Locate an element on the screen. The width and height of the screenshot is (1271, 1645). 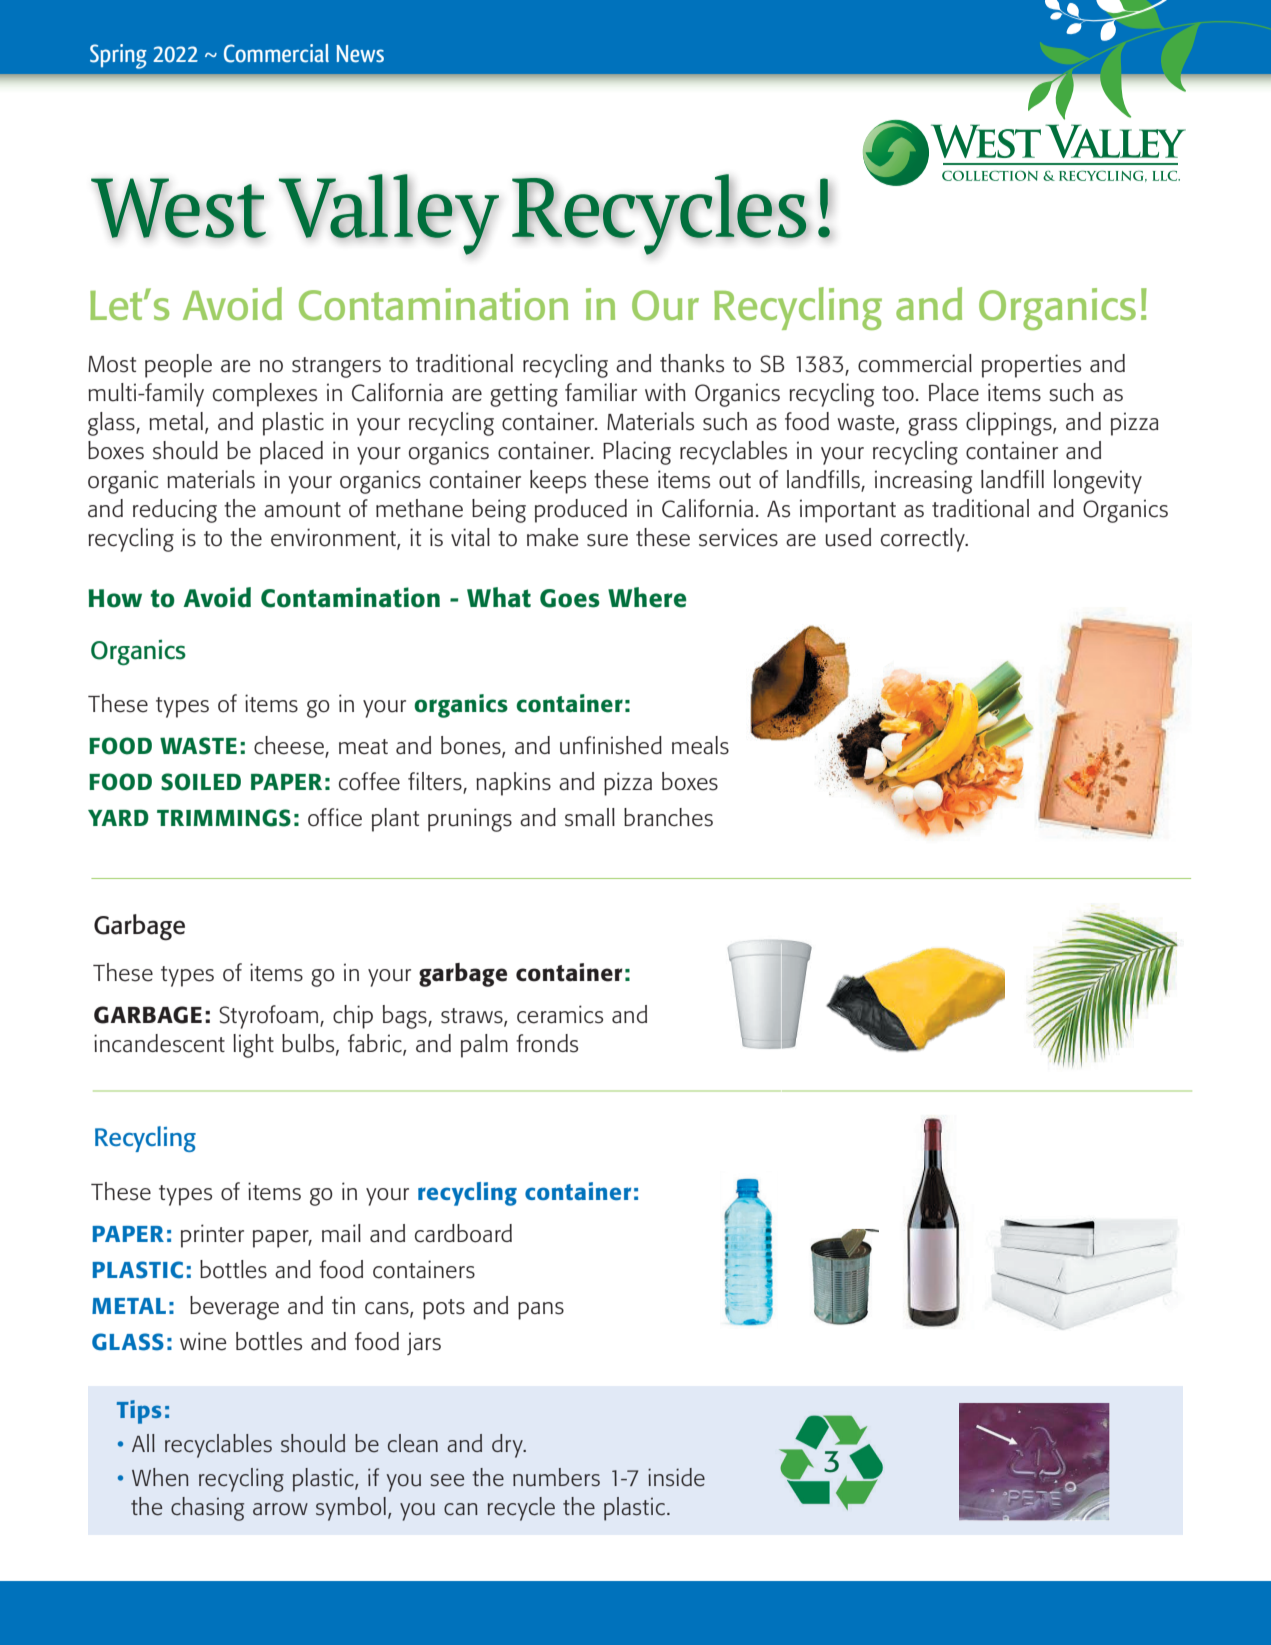
fronds is located at coordinates (547, 1043).
